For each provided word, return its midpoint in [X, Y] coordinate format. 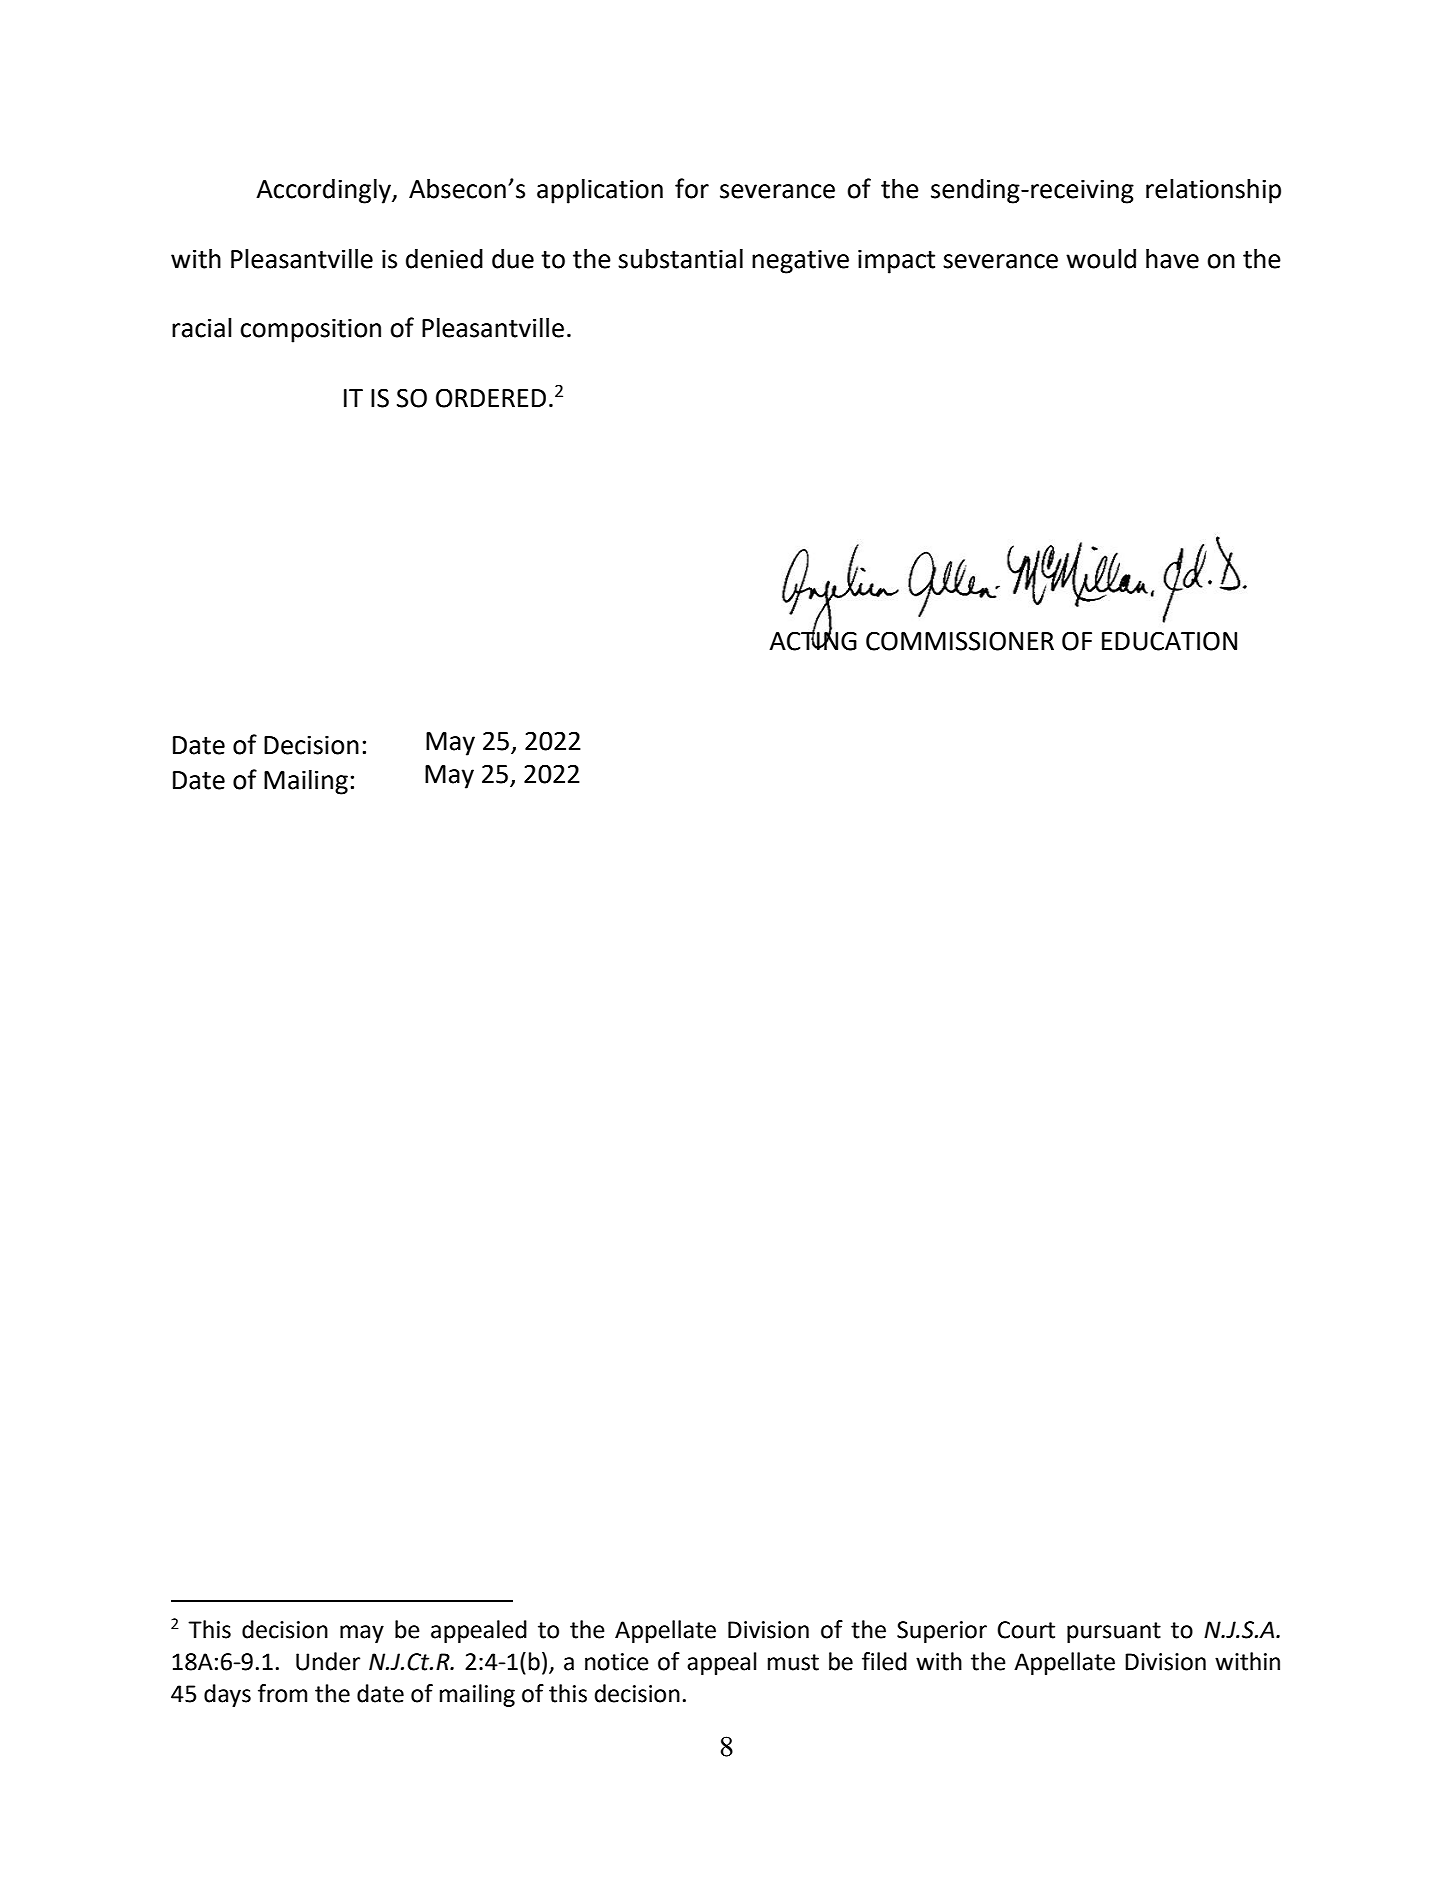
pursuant [1114, 1632]
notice [617, 1662]
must [793, 1662]
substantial [680, 259]
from [282, 1693]
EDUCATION [1169, 641]
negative [800, 261]
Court [1026, 1630]
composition [310, 330]
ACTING [813, 640]
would [1101, 259]
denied [444, 259]
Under [328, 1661]
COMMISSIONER [960, 641]
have [1172, 259]
